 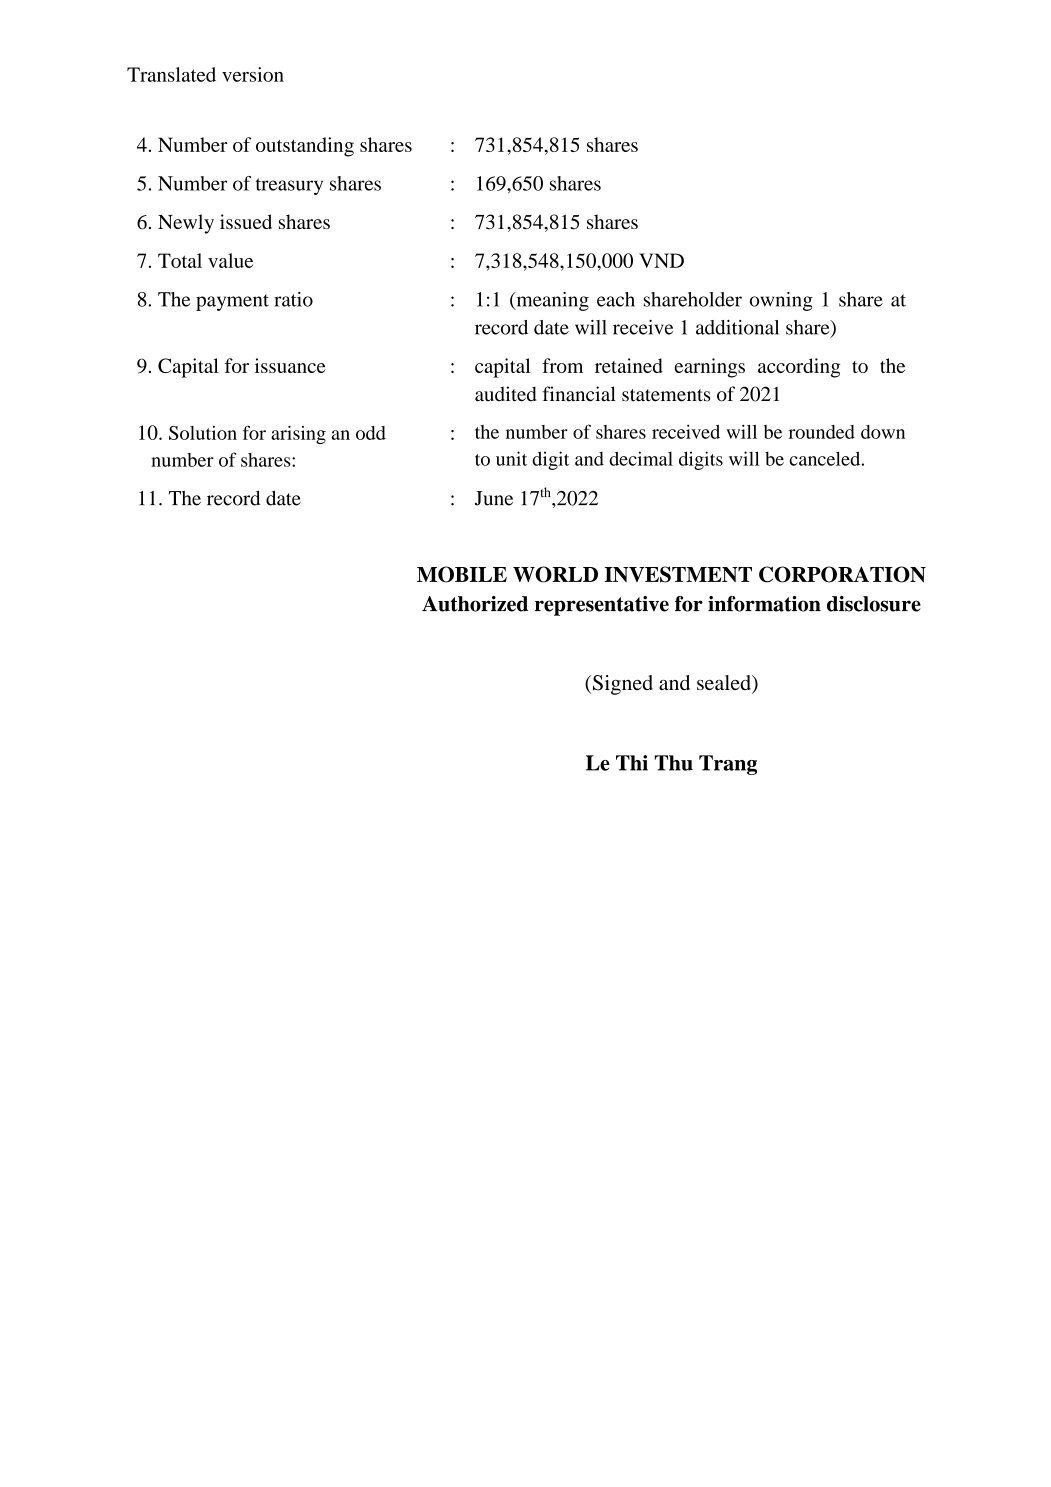 I want to click on arising, so click(x=298, y=435).
